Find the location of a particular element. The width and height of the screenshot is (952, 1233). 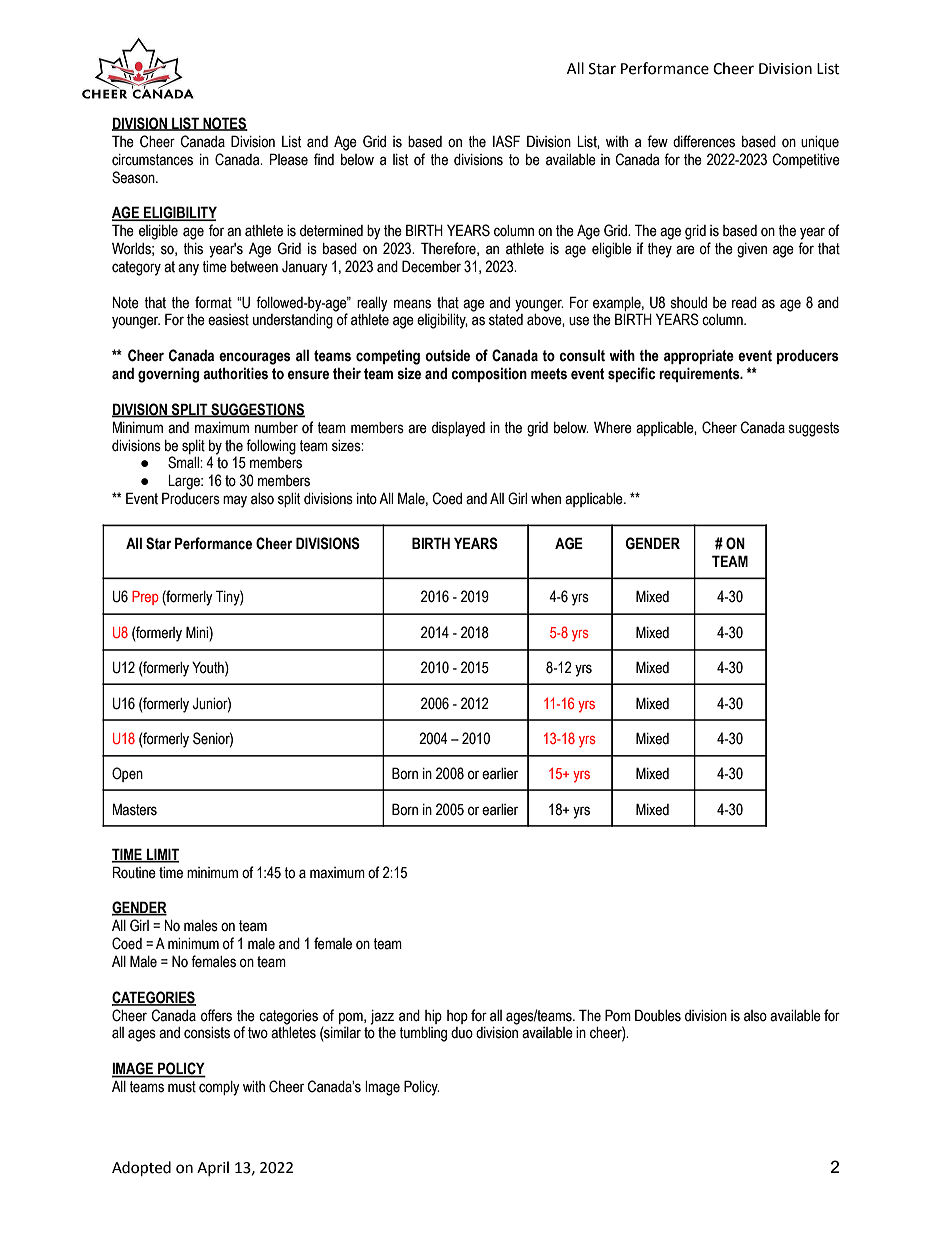

LIMIT is located at coordinates (162, 855).
